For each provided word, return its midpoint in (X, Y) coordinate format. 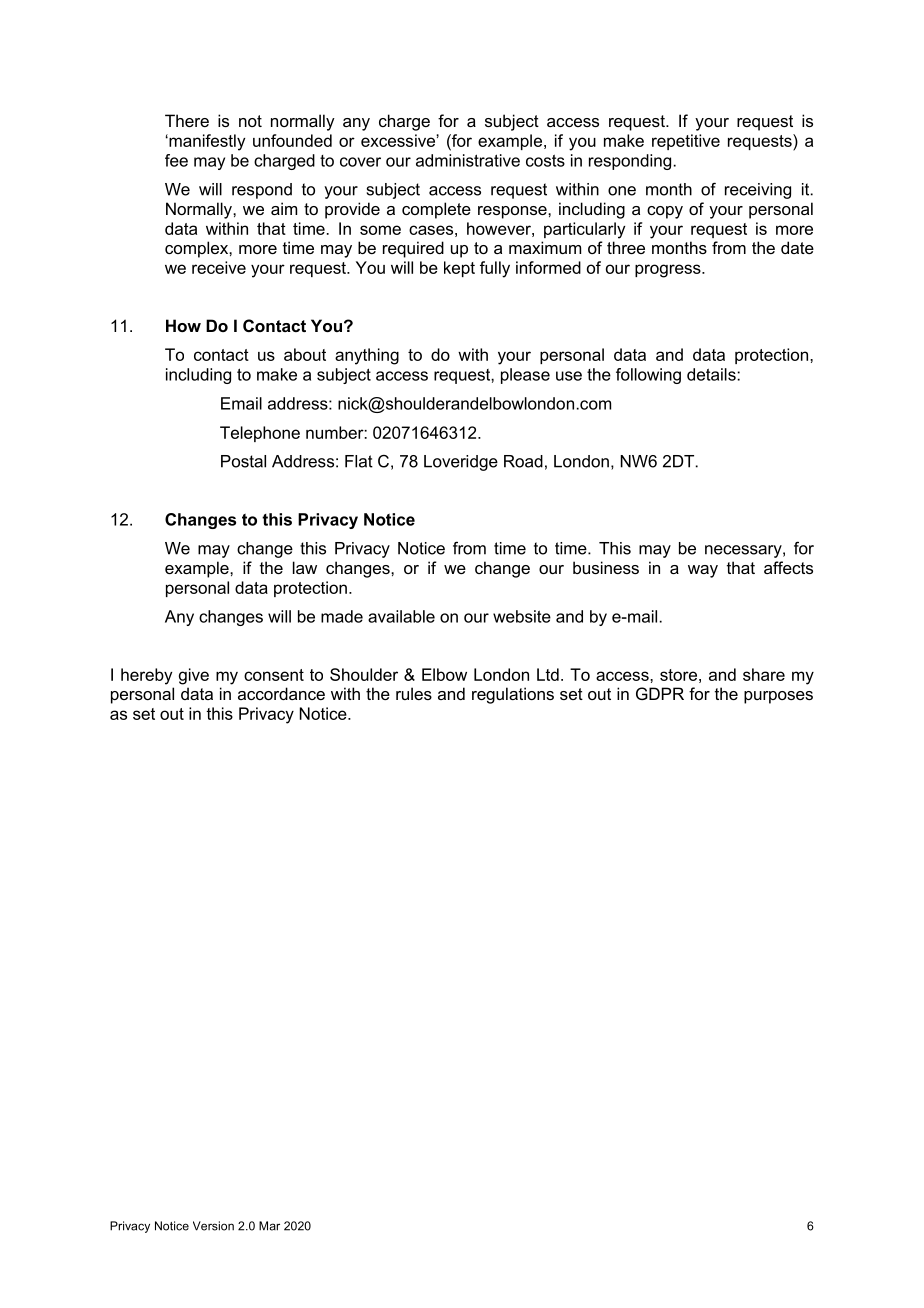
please (525, 376)
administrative (468, 160)
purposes (778, 697)
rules (414, 693)
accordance (281, 693)
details (712, 374)
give (194, 676)
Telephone (260, 434)
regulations (513, 695)
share (764, 674)
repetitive (686, 142)
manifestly (206, 142)
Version (213, 1226)
